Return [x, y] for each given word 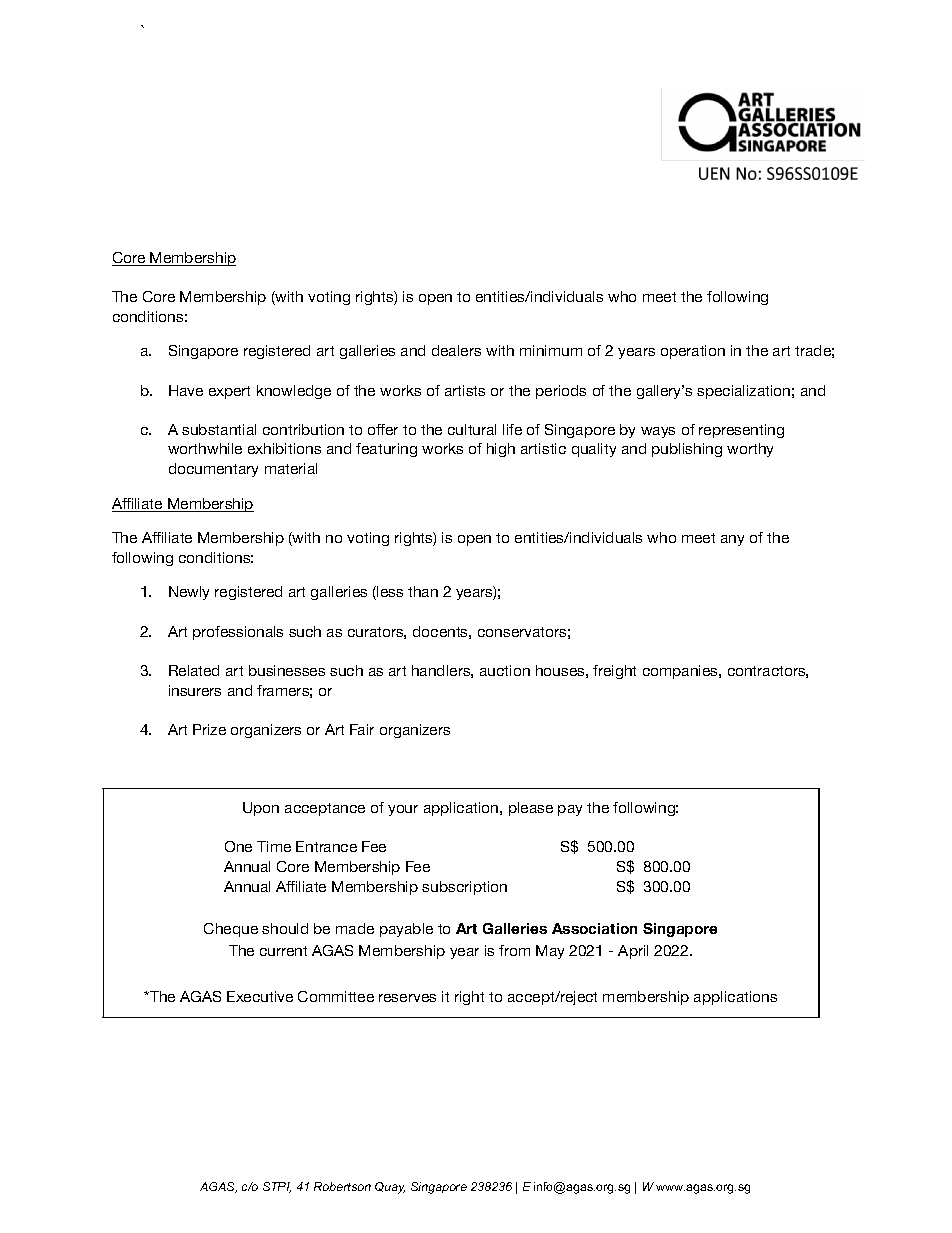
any [732, 540]
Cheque [231, 930]
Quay [390, 1188]
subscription [464, 888]
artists [465, 390]
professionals [238, 633]
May [550, 952]
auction [505, 670]
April [633, 952]
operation [693, 352]
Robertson [342, 1186]
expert [229, 392]
